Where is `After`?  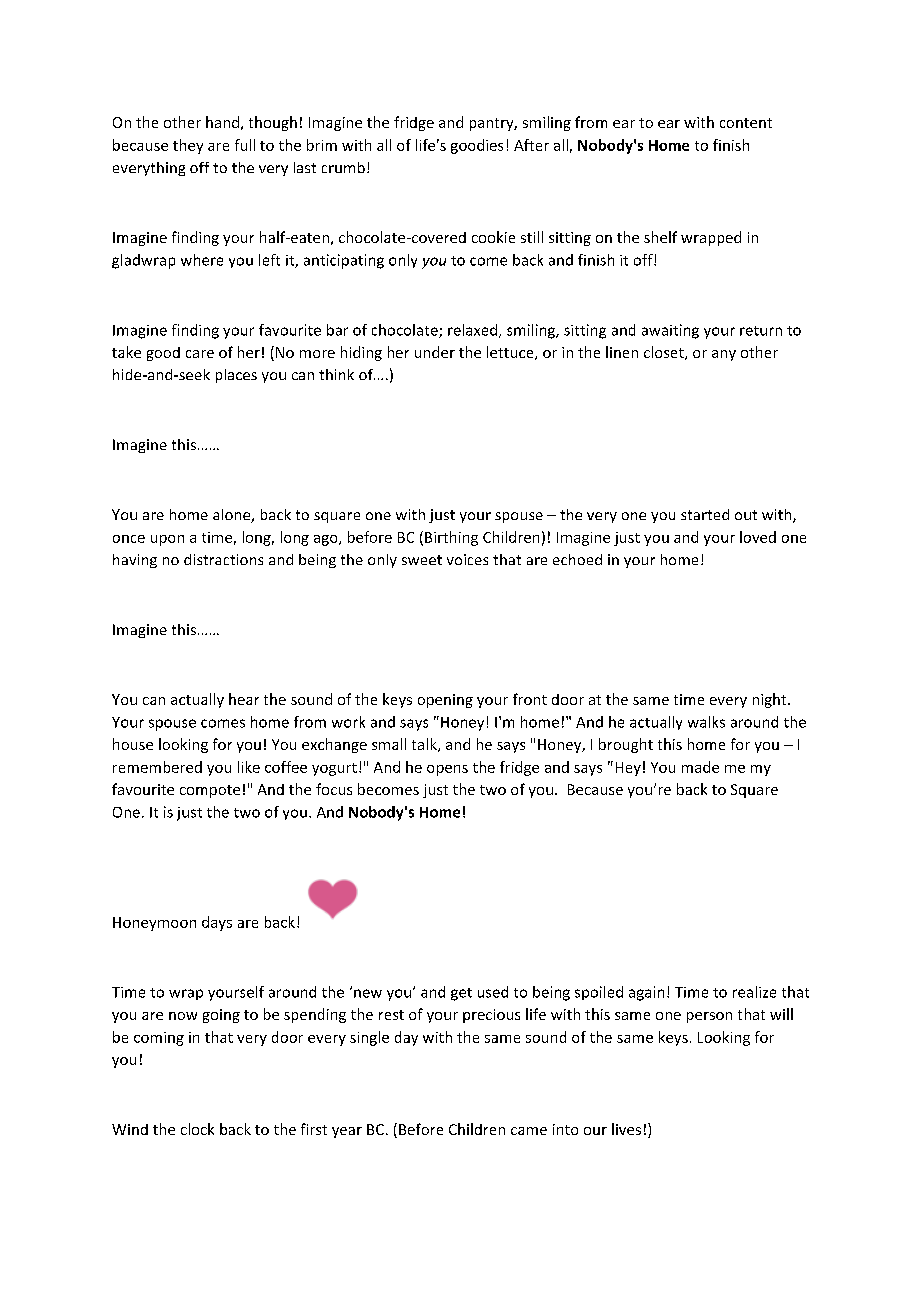 After is located at coordinates (531, 145).
